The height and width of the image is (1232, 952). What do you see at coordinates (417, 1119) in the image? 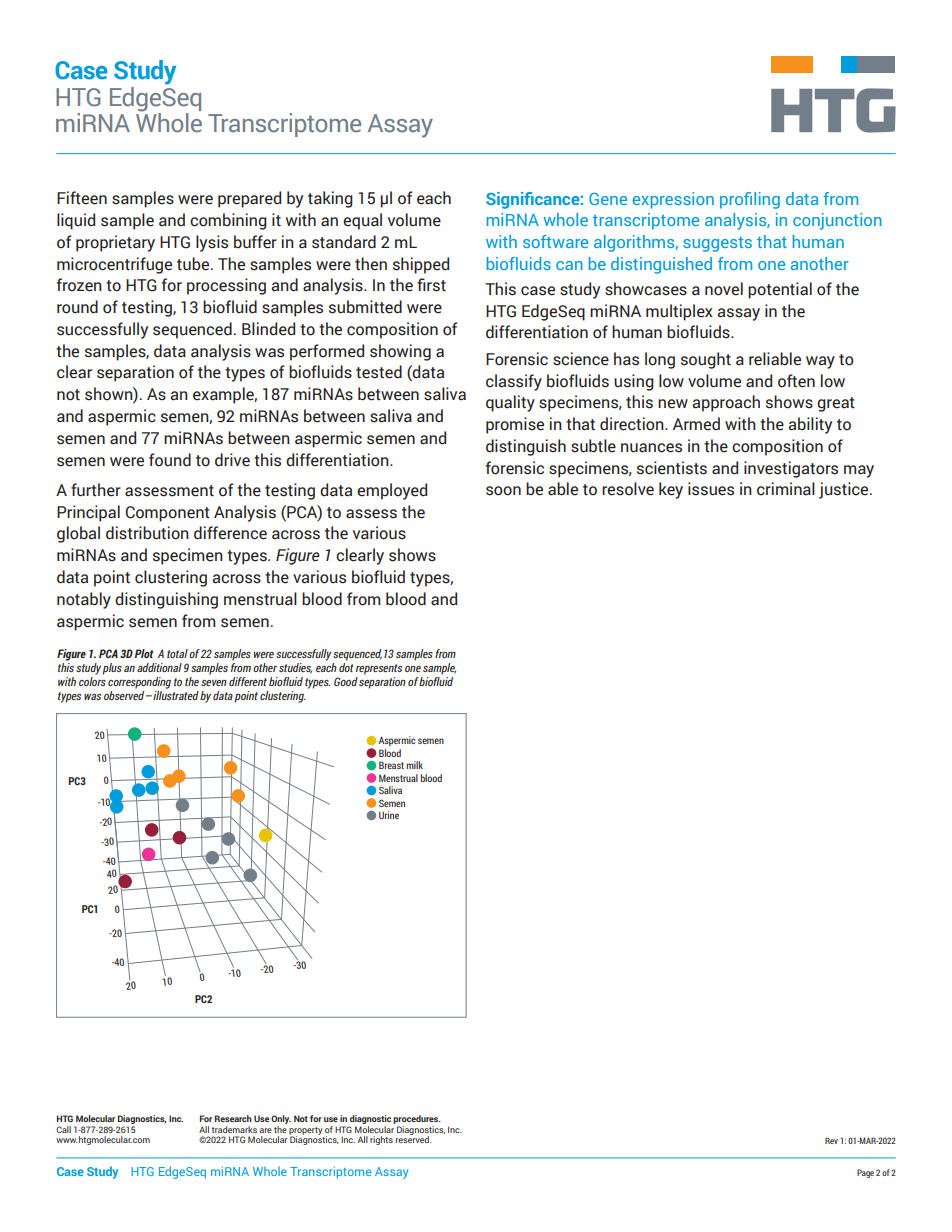
I see `procedures` at bounding box center [417, 1119].
